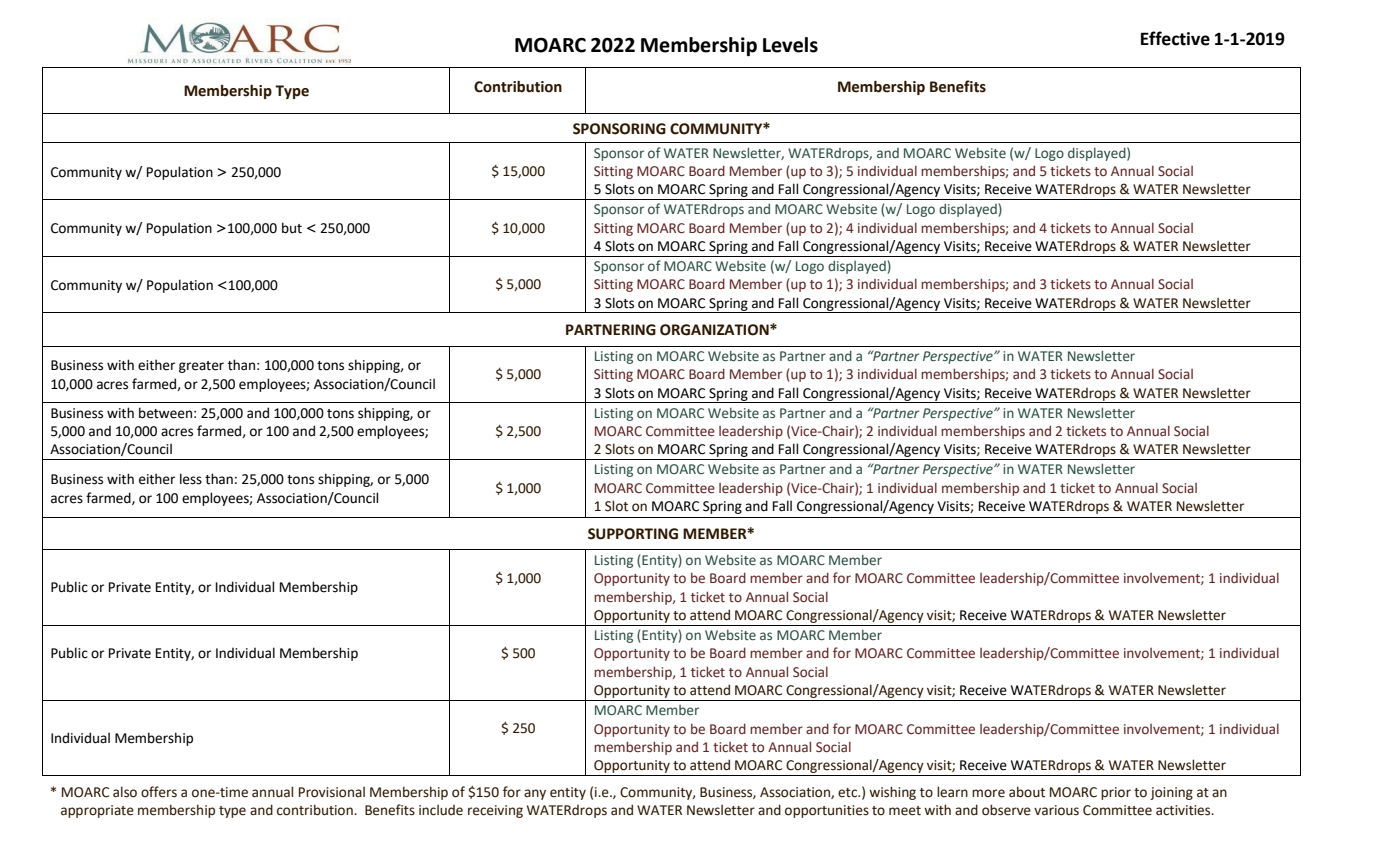 The image size is (1400, 850). Describe the element at coordinates (159, 792) in the image. I see `offers` at that location.
